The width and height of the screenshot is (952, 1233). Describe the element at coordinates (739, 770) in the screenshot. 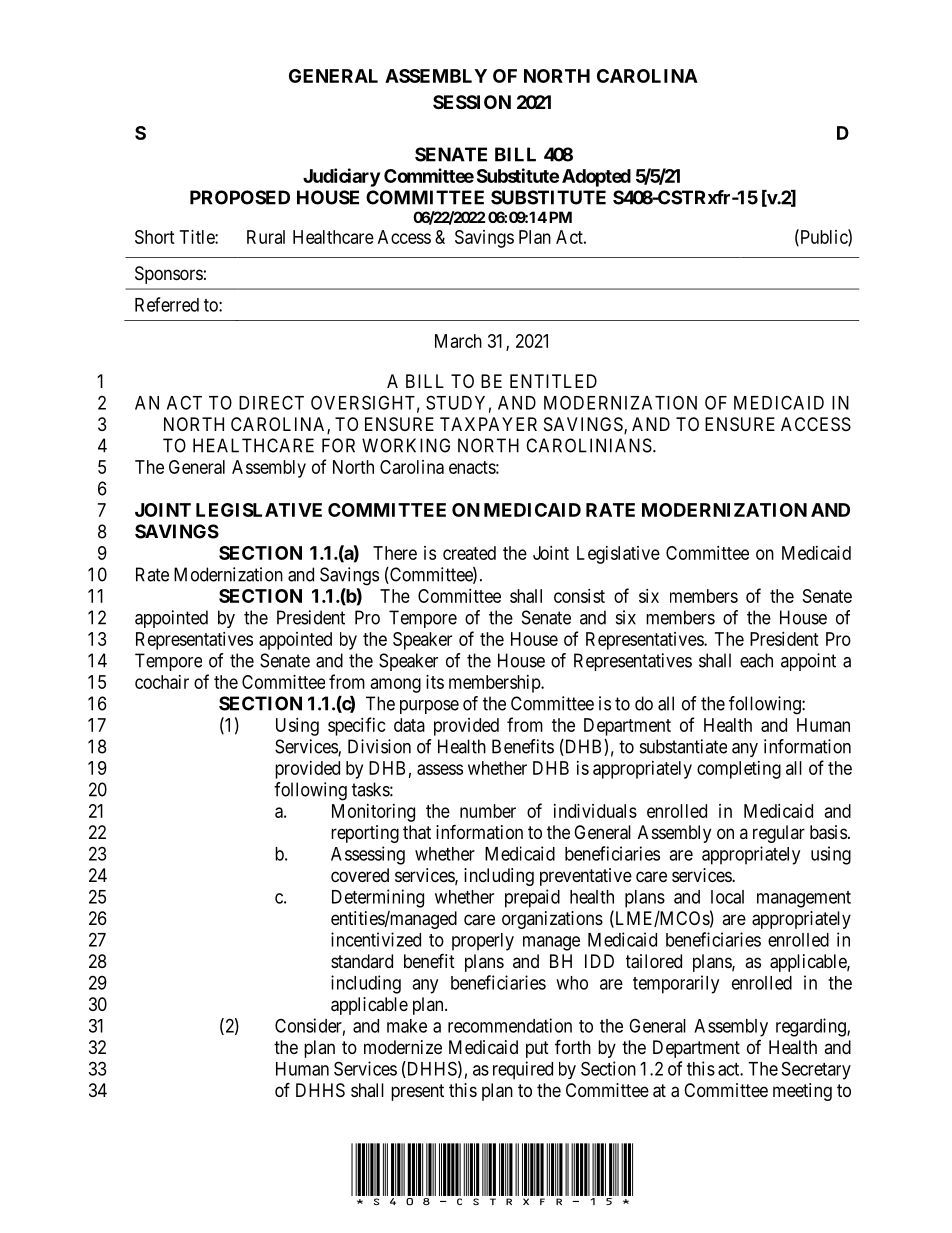

I see `completing` at that location.
